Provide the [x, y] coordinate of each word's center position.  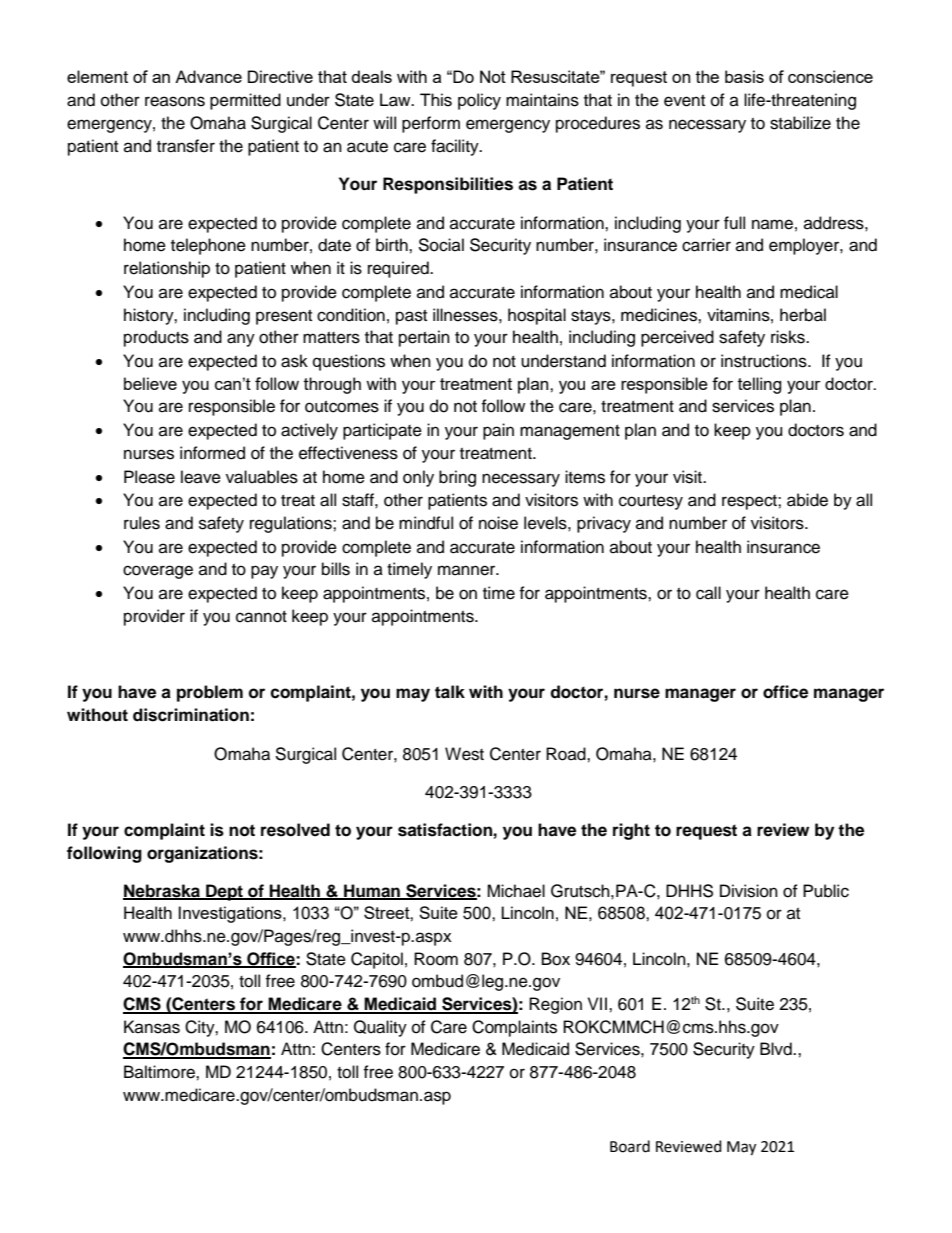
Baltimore [160, 1072]
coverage [158, 572]
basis [744, 76]
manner [468, 570]
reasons [175, 101]
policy [479, 101]
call [708, 593]
